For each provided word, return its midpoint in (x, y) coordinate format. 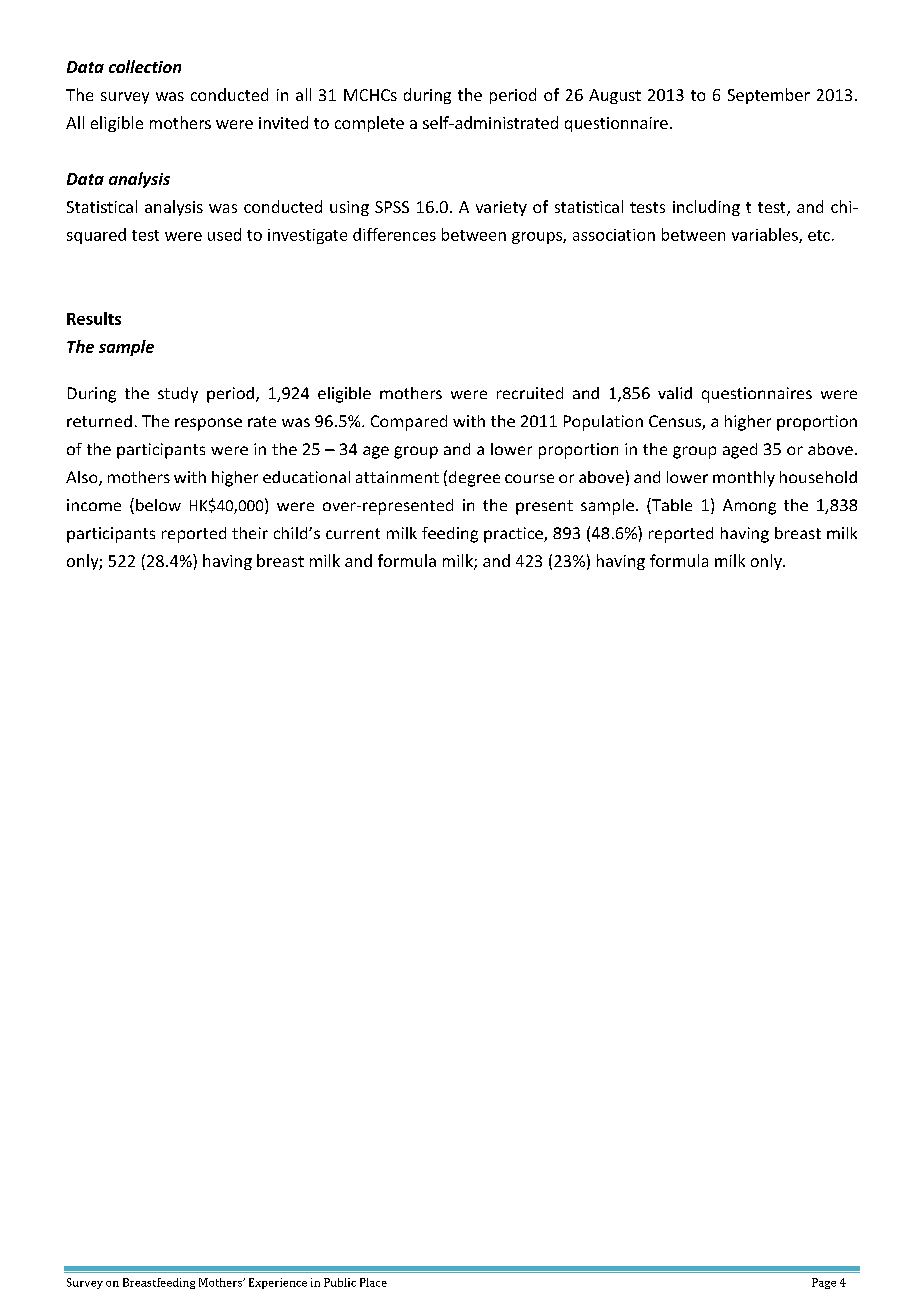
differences (394, 234)
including (706, 208)
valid (675, 393)
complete (369, 124)
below (158, 505)
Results (94, 318)
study (178, 395)
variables (766, 235)
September (769, 96)
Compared (409, 423)
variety (501, 208)
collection (145, 66)
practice (514, 535)
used (224, 234)
